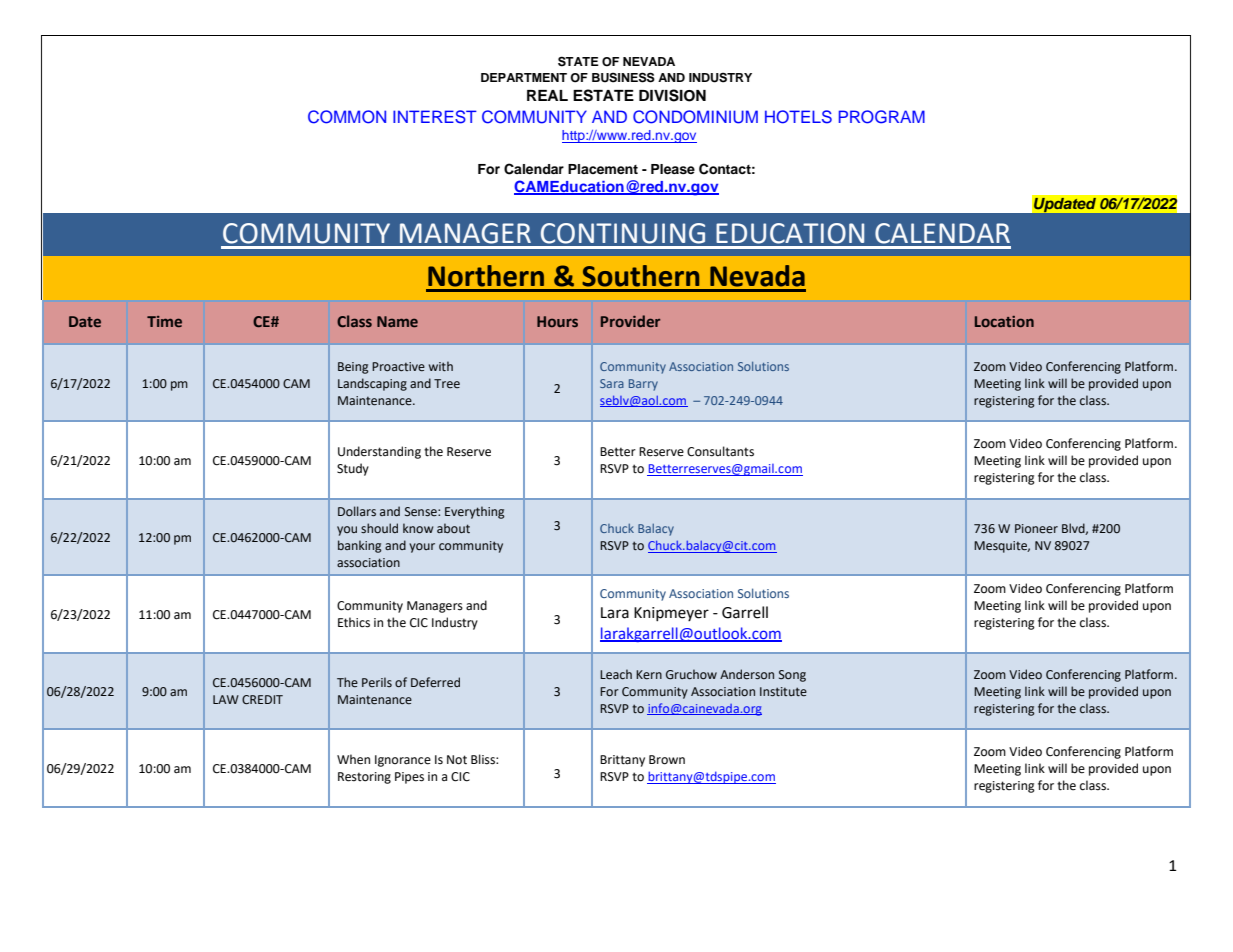 The image size is (1233, 952). What do you see at coordinates (1004, 321) in the page?
I see `Location` at bounding box center [1004, 321].
